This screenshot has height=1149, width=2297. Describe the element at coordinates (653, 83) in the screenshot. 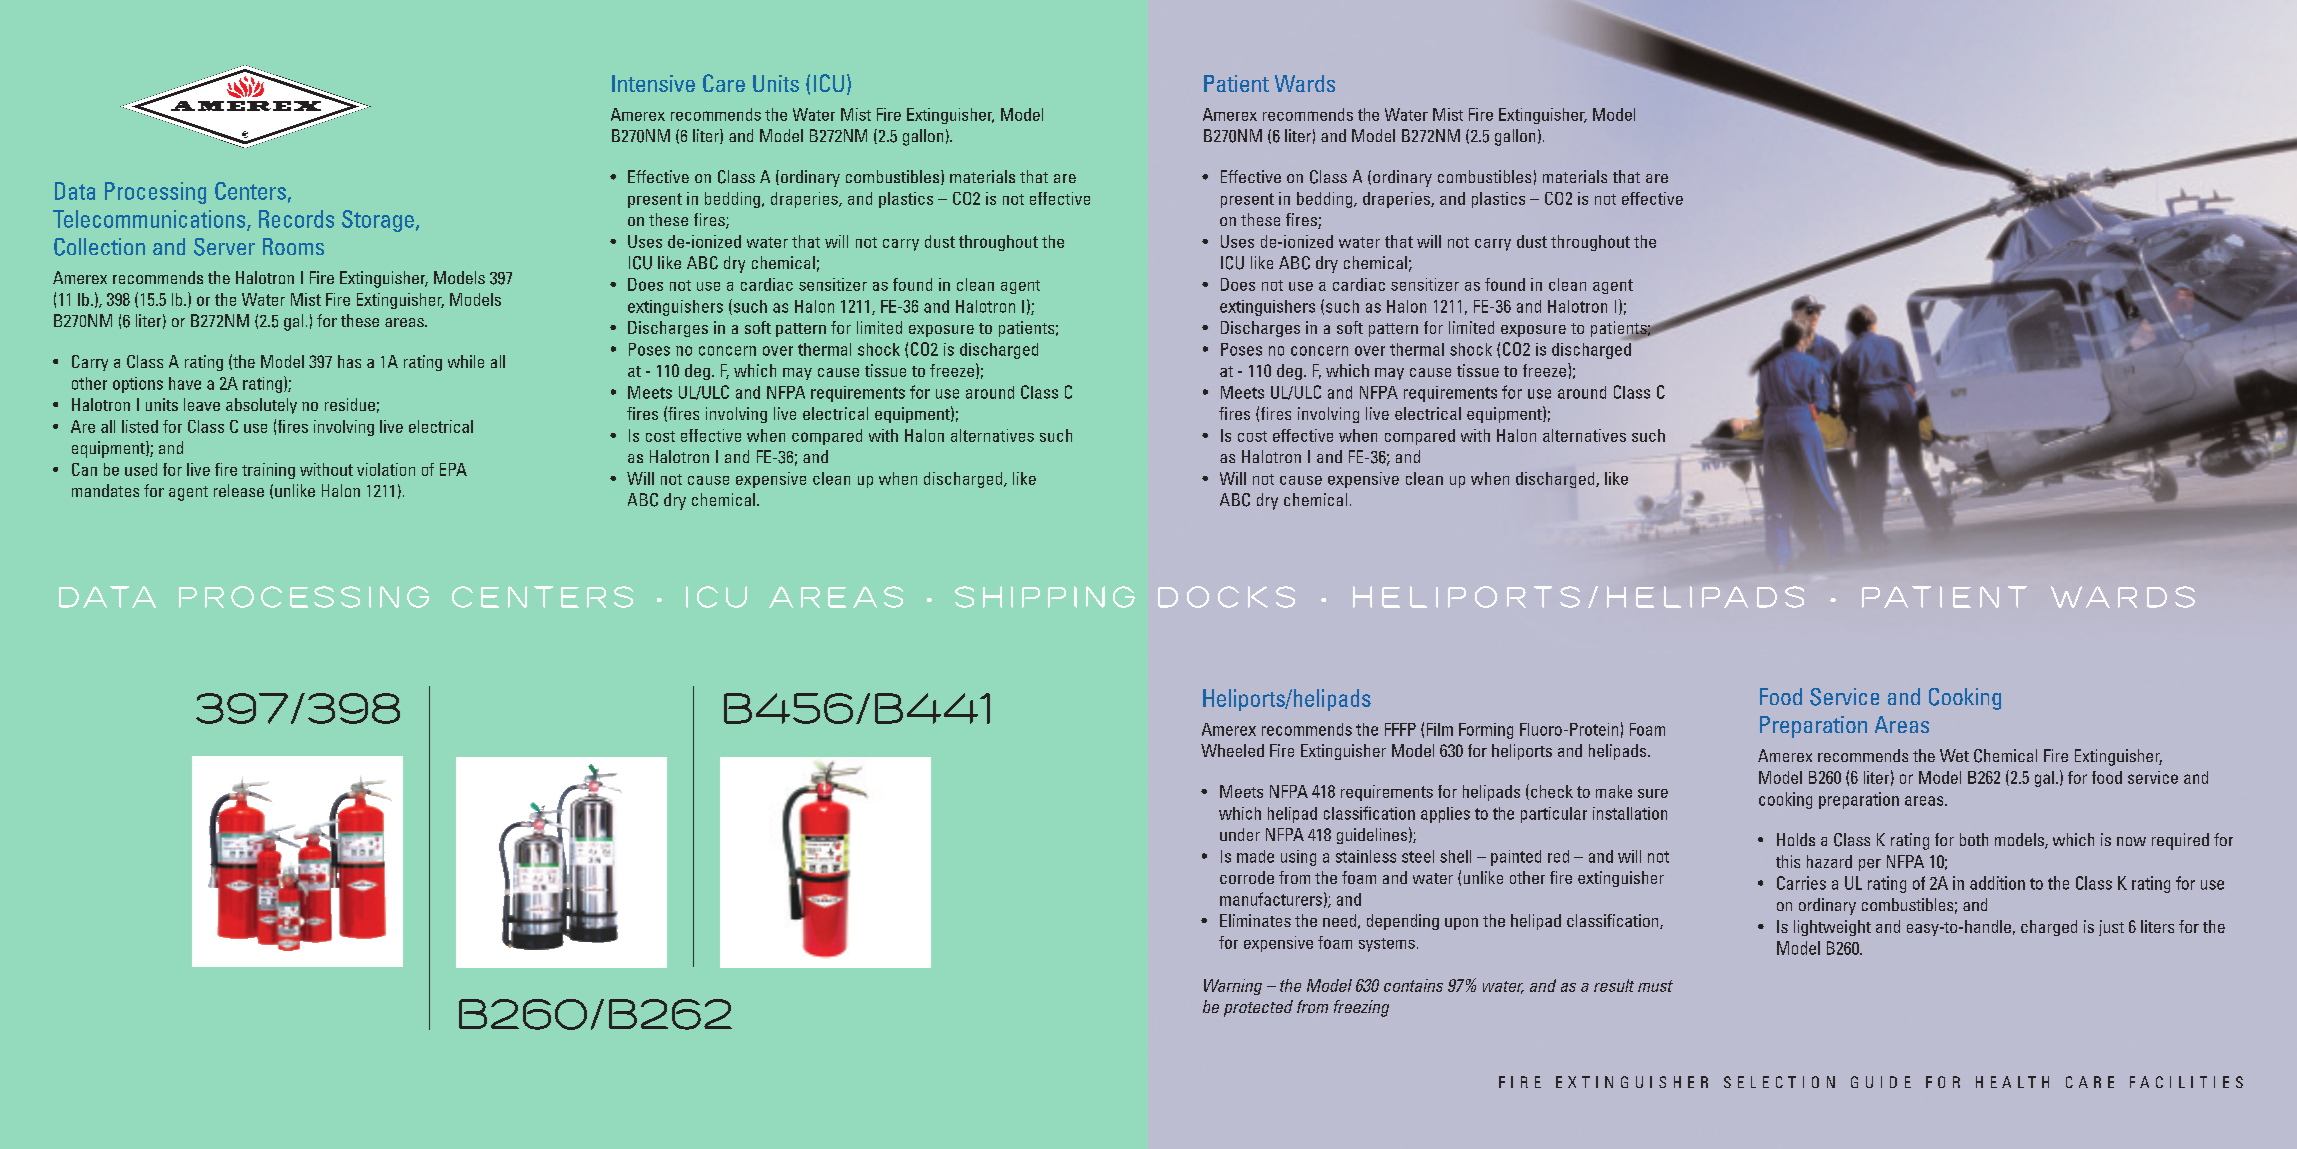

I see `Intensive` at that location.
